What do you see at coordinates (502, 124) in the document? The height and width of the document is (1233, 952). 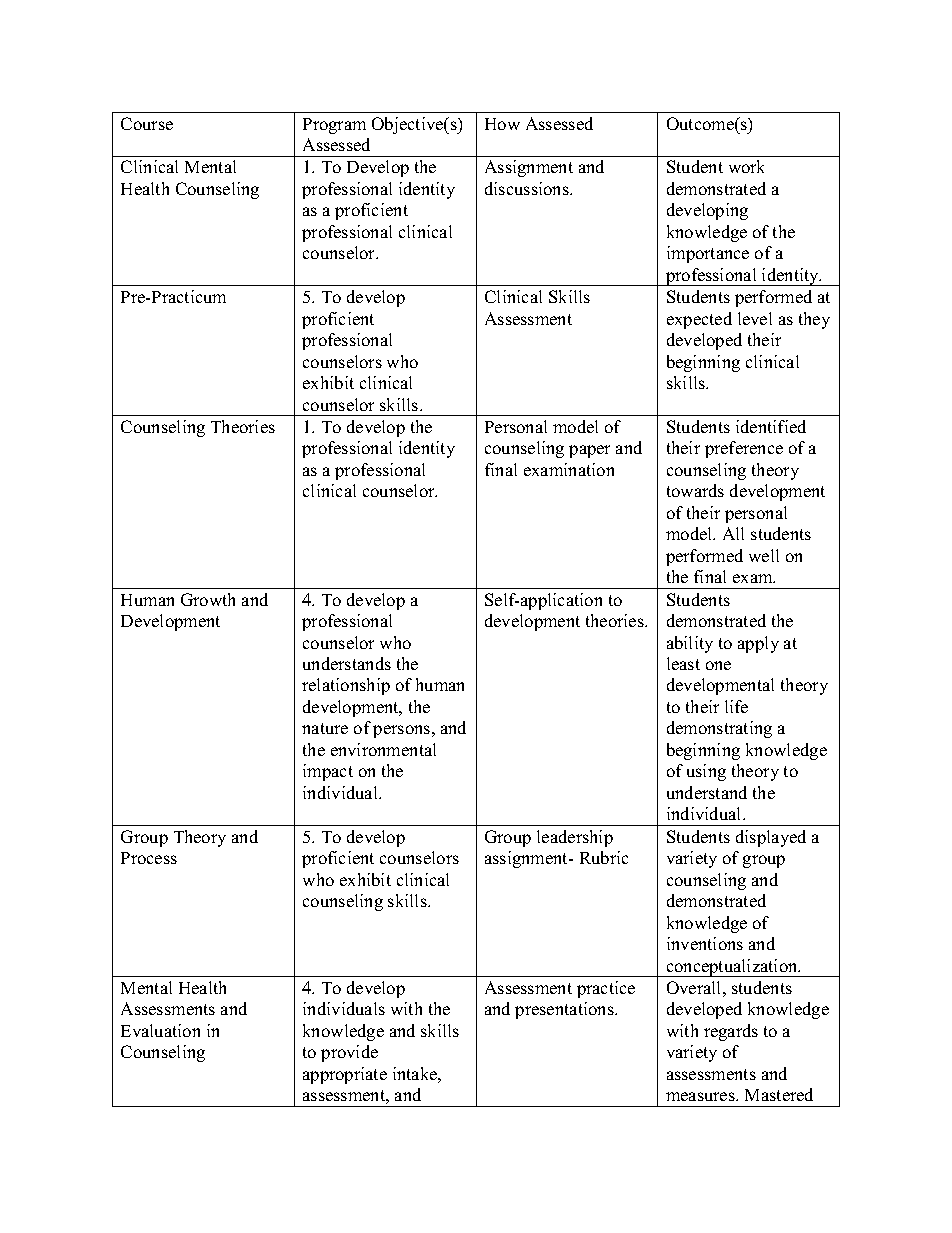 I see `How` at bounding box center [502, 124].
